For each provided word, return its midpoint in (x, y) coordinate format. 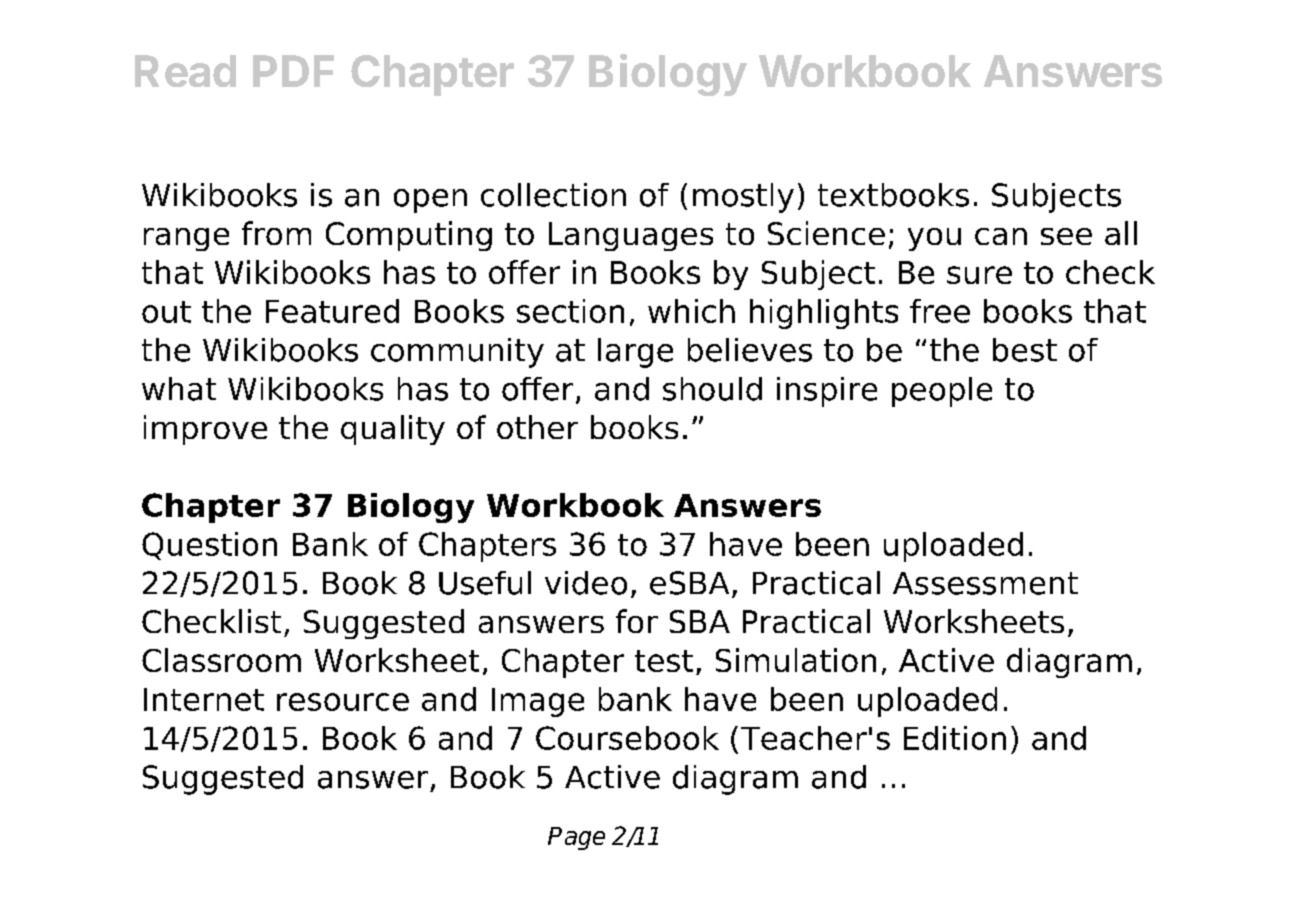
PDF (293, 71)
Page (576, 838)
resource (343, 702)
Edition (955, 738)
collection (553, 195)
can (1001, 236)
